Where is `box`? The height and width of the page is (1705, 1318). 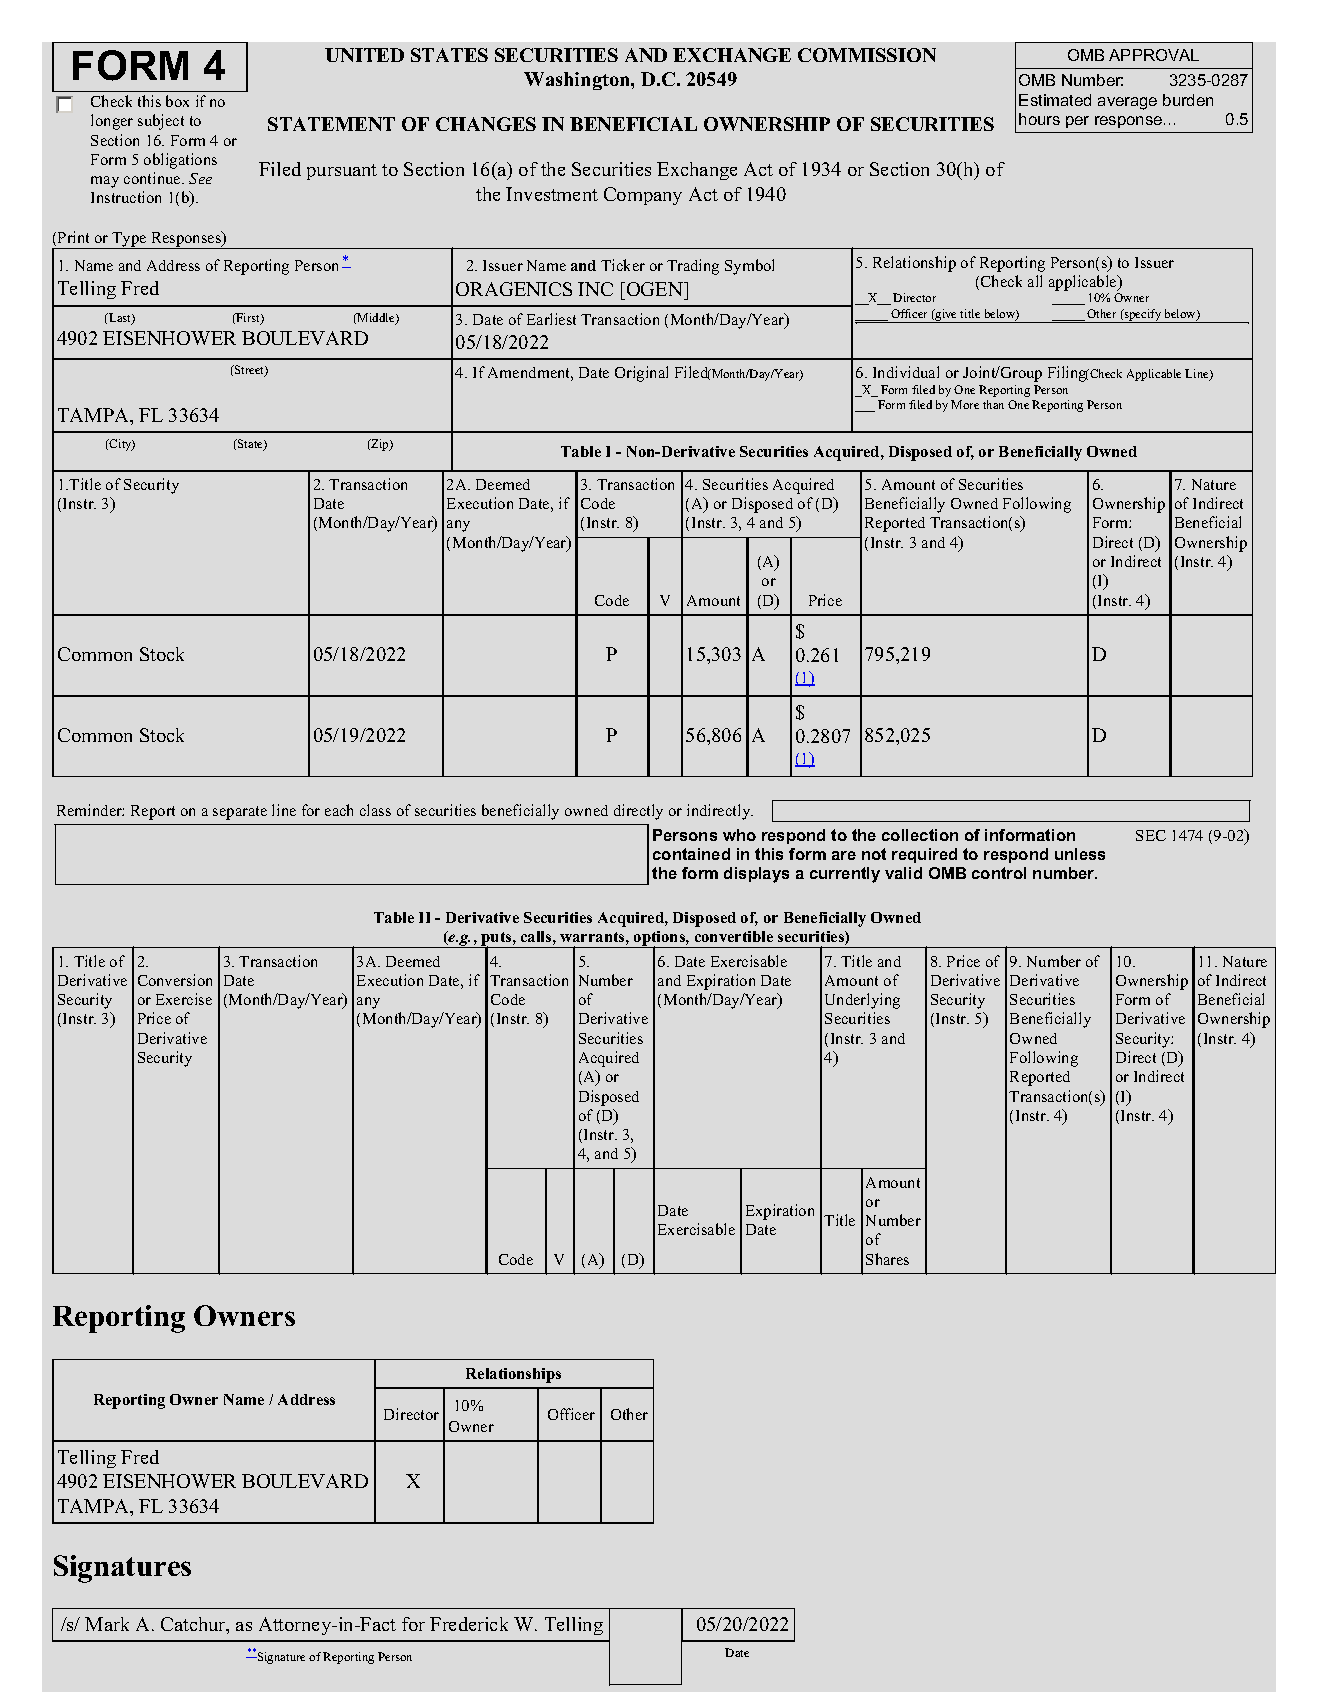 box is located at coordinates (177, 101).
